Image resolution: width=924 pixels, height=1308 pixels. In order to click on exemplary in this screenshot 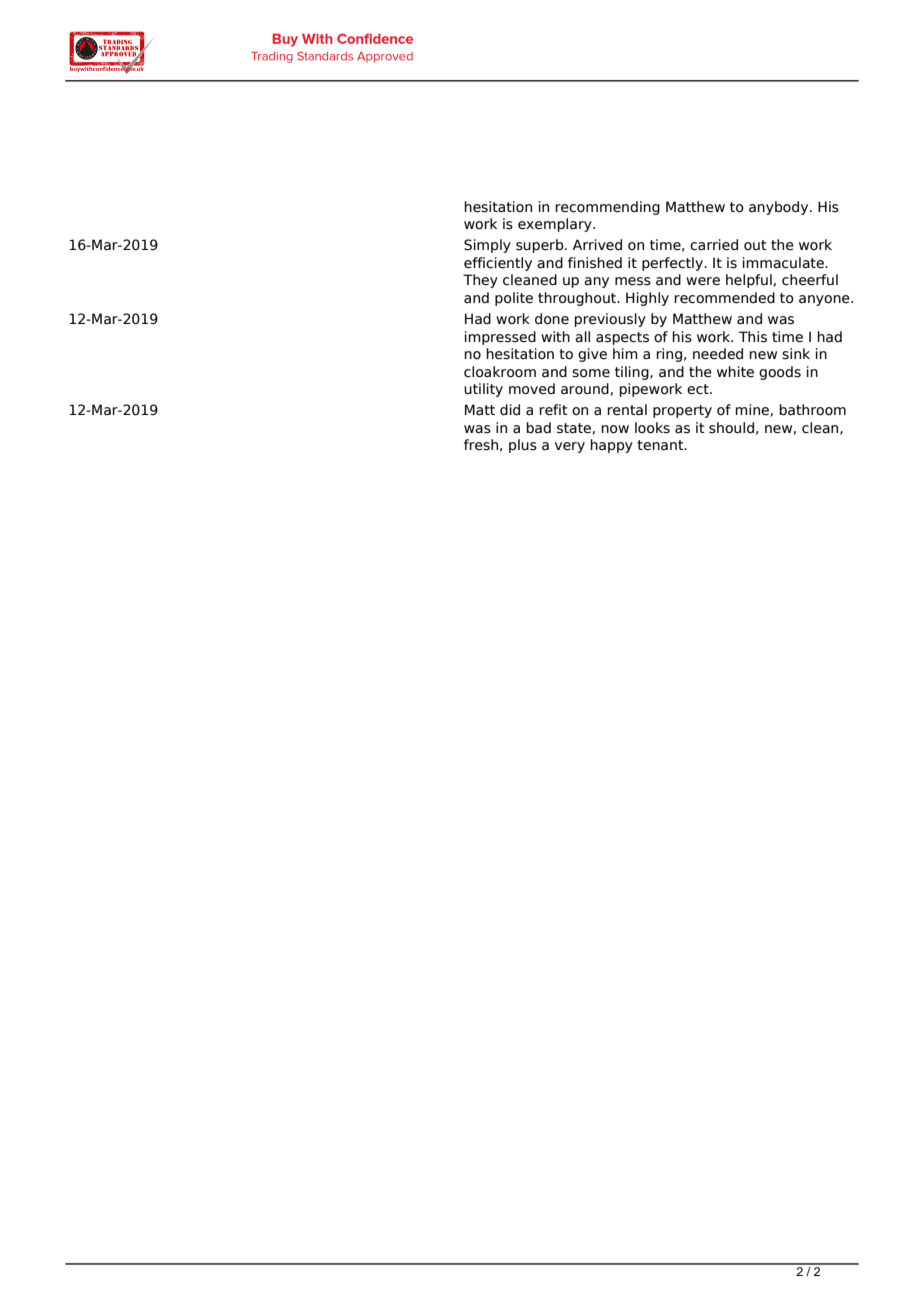, I will do `click(556, 225)`.
